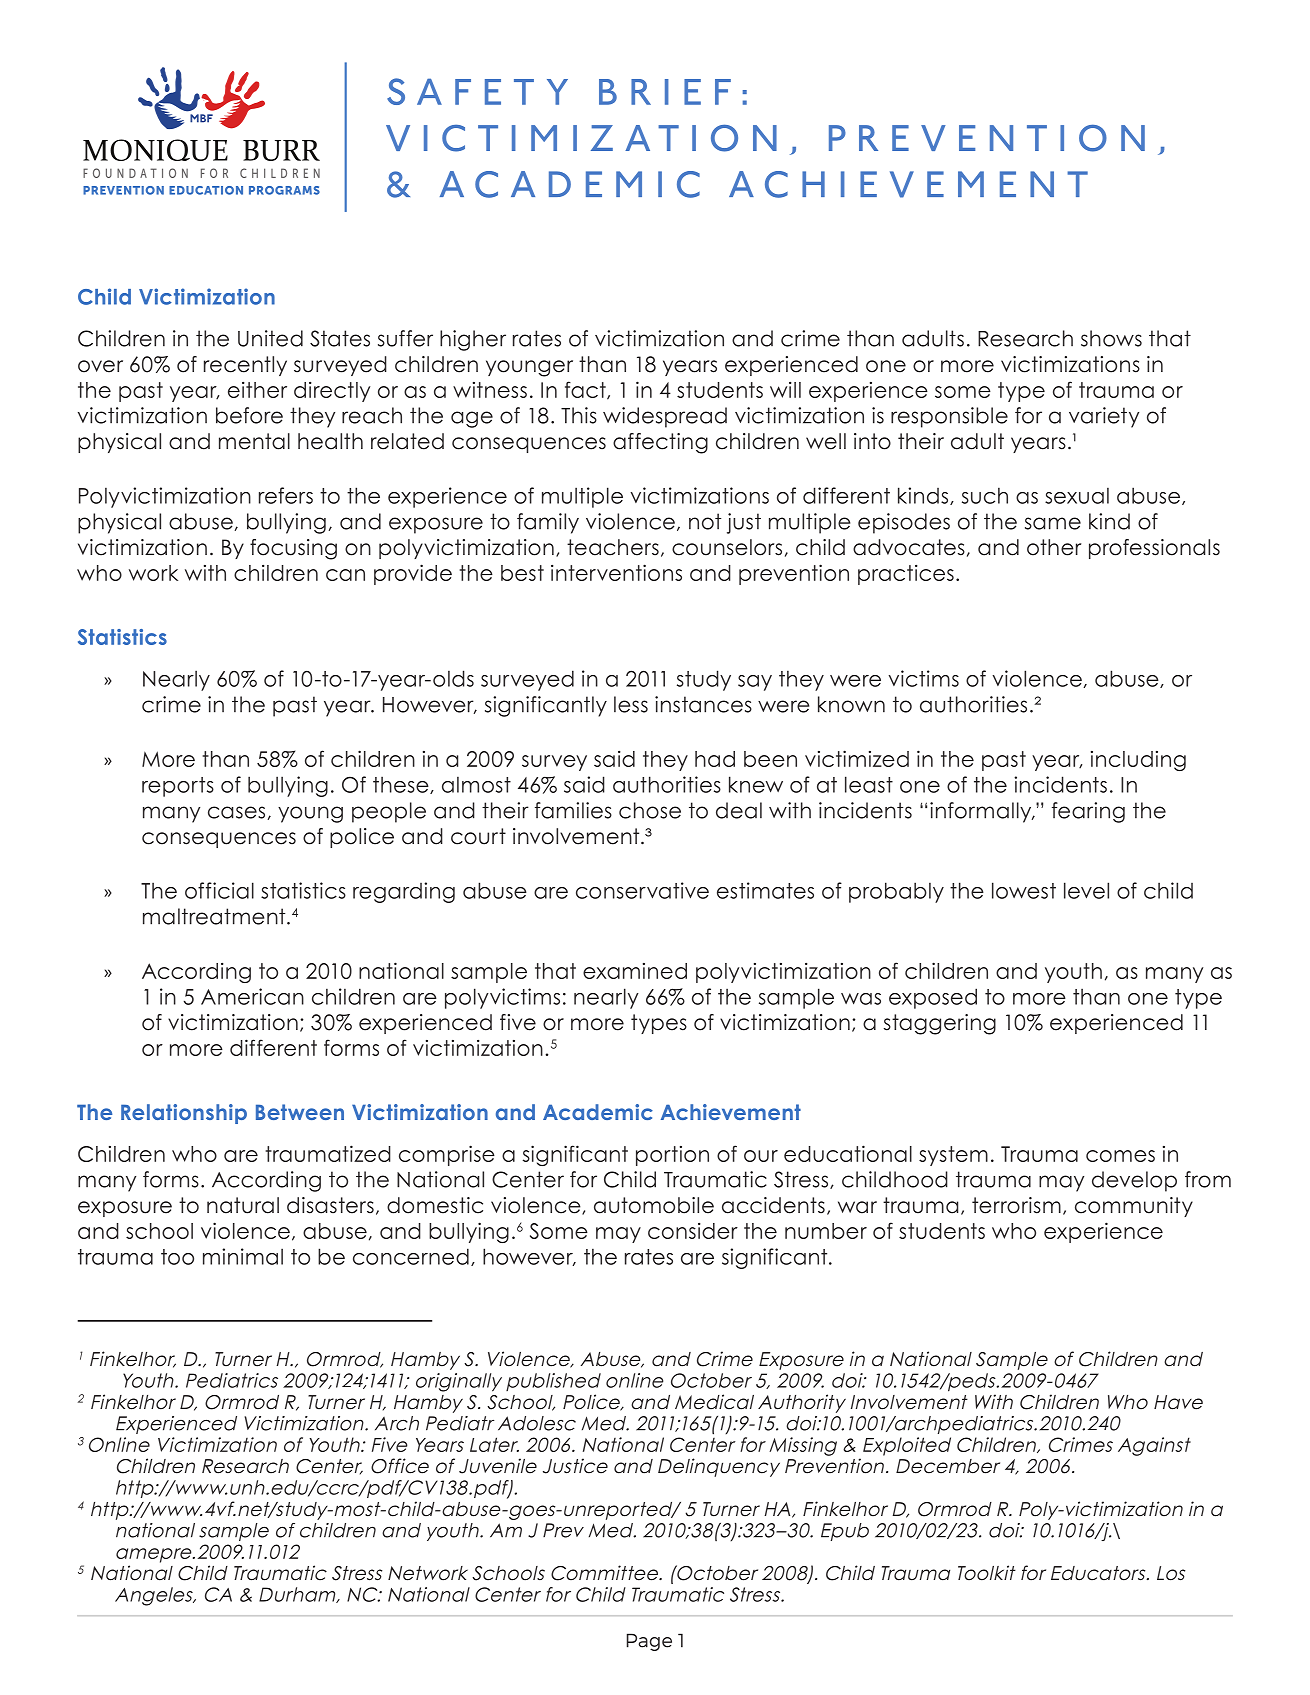  I want to click on examined, so click(635, 971).
